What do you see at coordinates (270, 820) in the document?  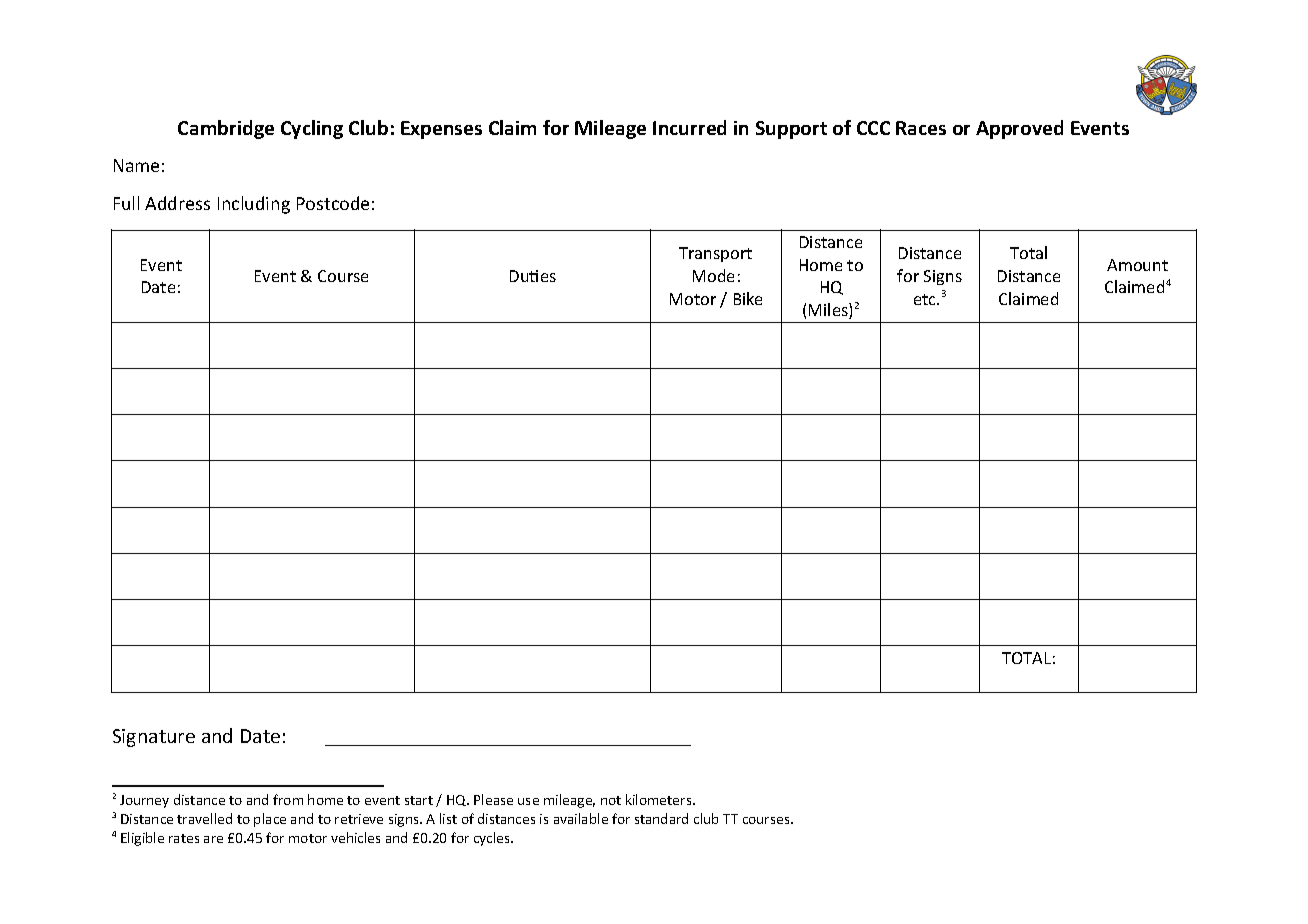 I see `place` at bounding box center [270, 820].
